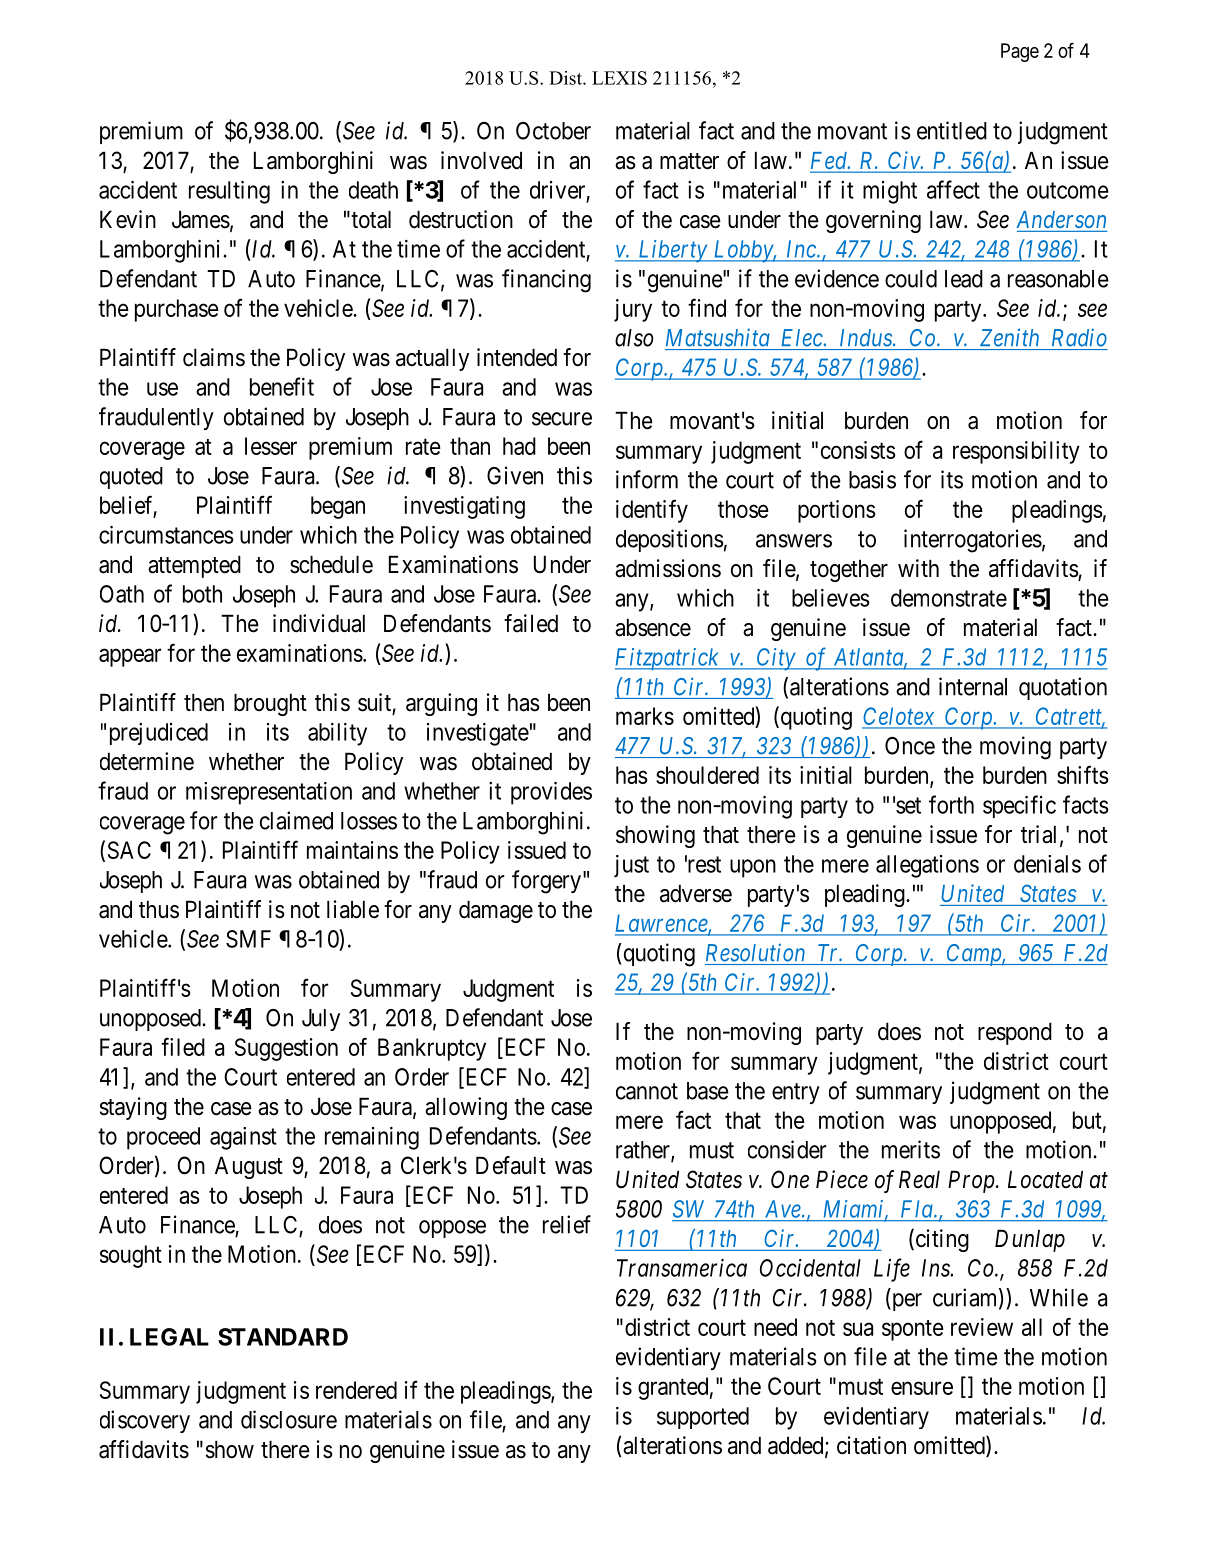 The image size is (1206, 1561). What do you see at coordinates (952, 130) in the screenshot?
I see `entitled` at bounding box center [952, 130].
